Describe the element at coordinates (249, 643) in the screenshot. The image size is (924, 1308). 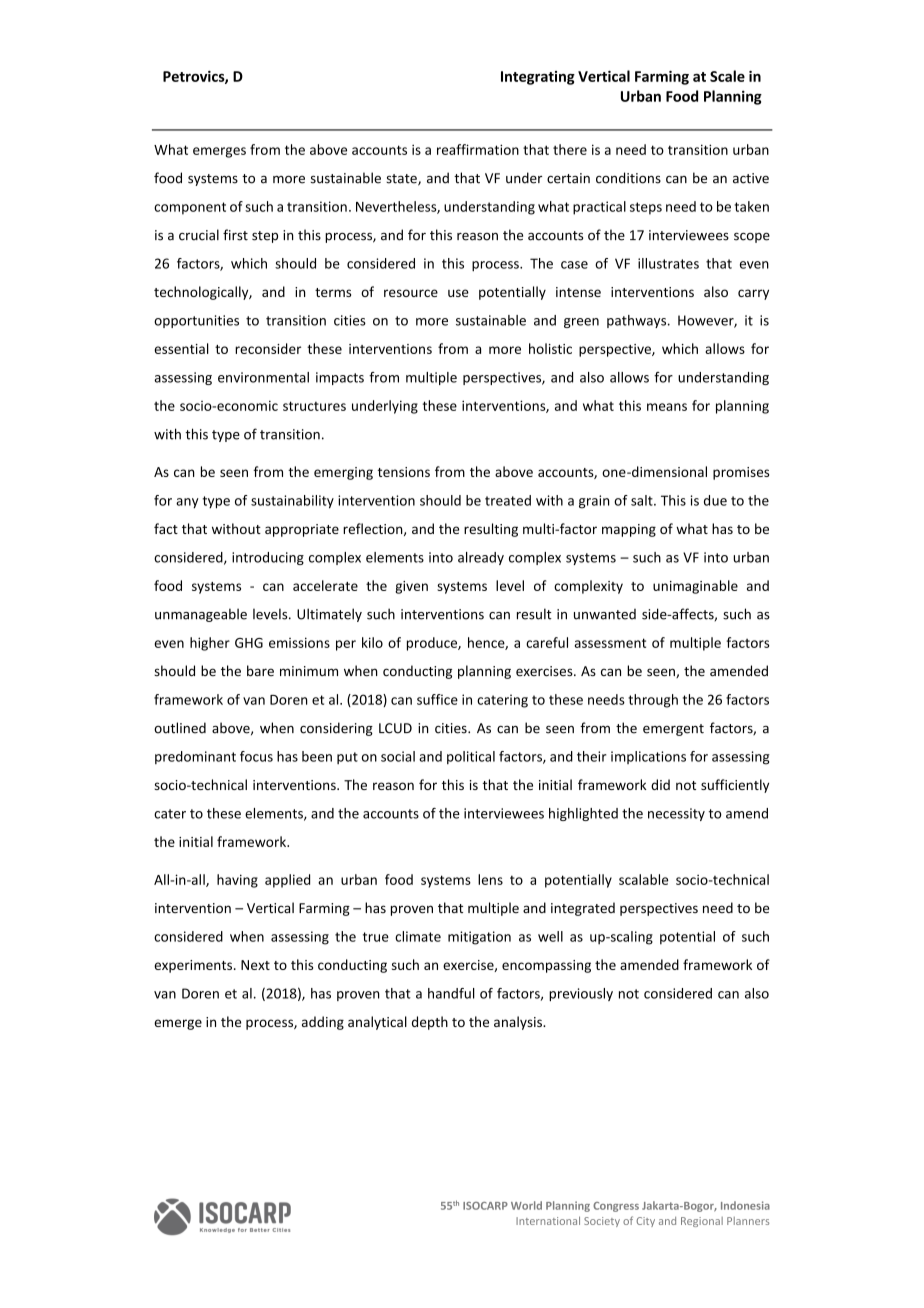
I see `GHG` at that location.
